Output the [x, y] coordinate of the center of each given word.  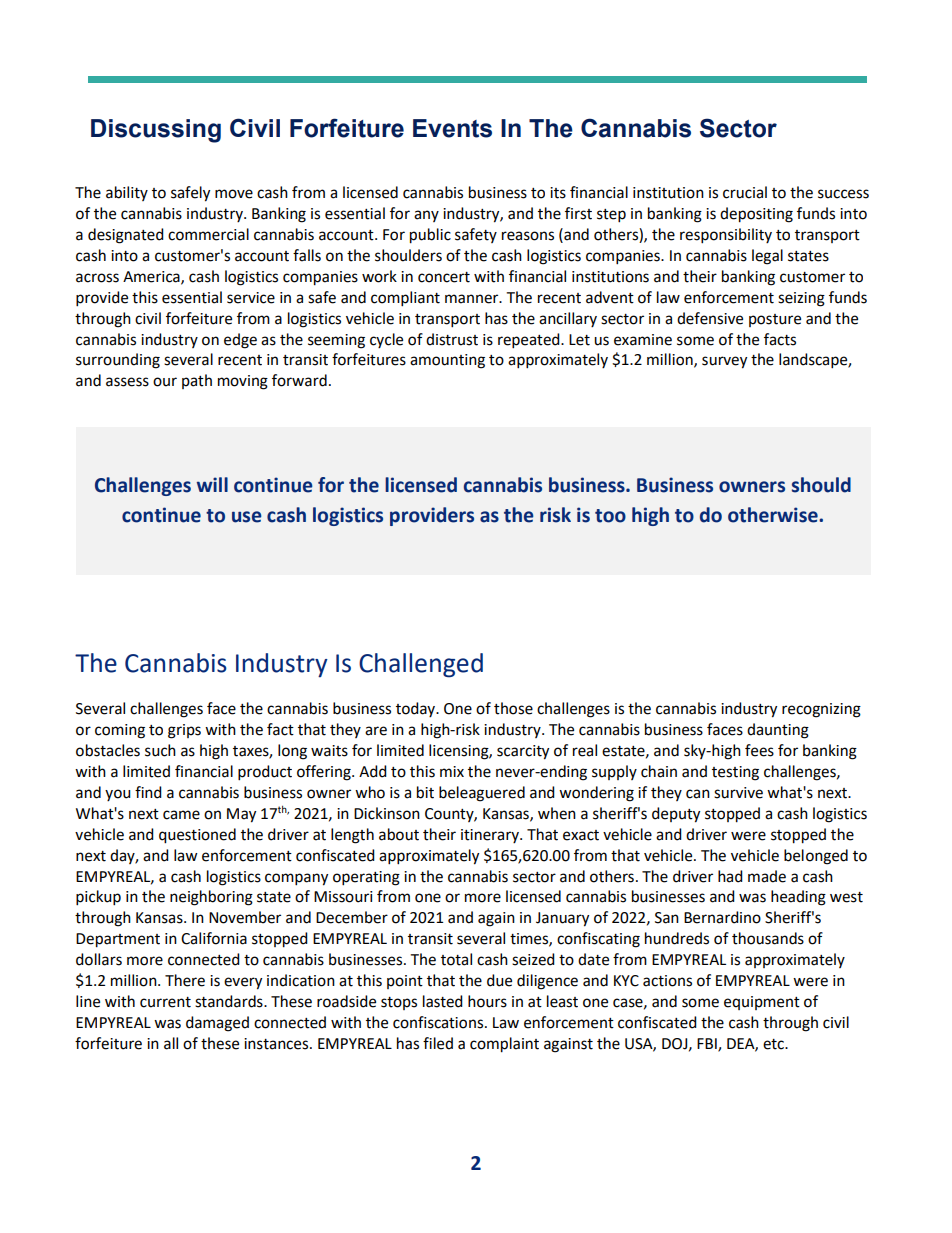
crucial [745, 192]
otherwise [774, 515]
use [247, 517]
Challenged [421, 665]
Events [452, 128]
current [165, 1002]
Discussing [156, 131]
